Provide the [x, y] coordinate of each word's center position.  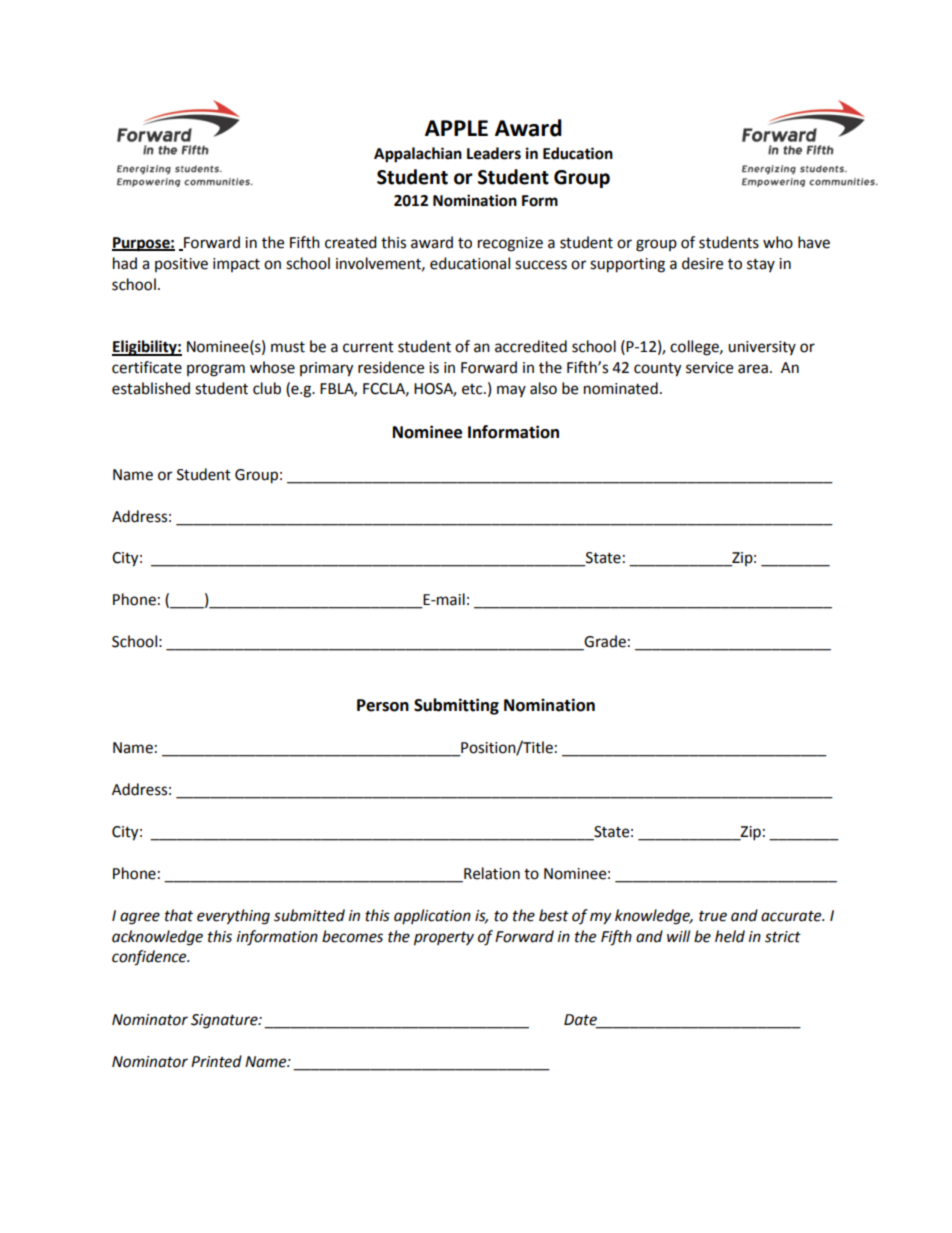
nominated [621, 388]
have [814, 242]
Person [383, 705]
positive [181, 265]
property [444, 939]
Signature [225, 1021]
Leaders [494, 153]
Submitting [456, 706]
